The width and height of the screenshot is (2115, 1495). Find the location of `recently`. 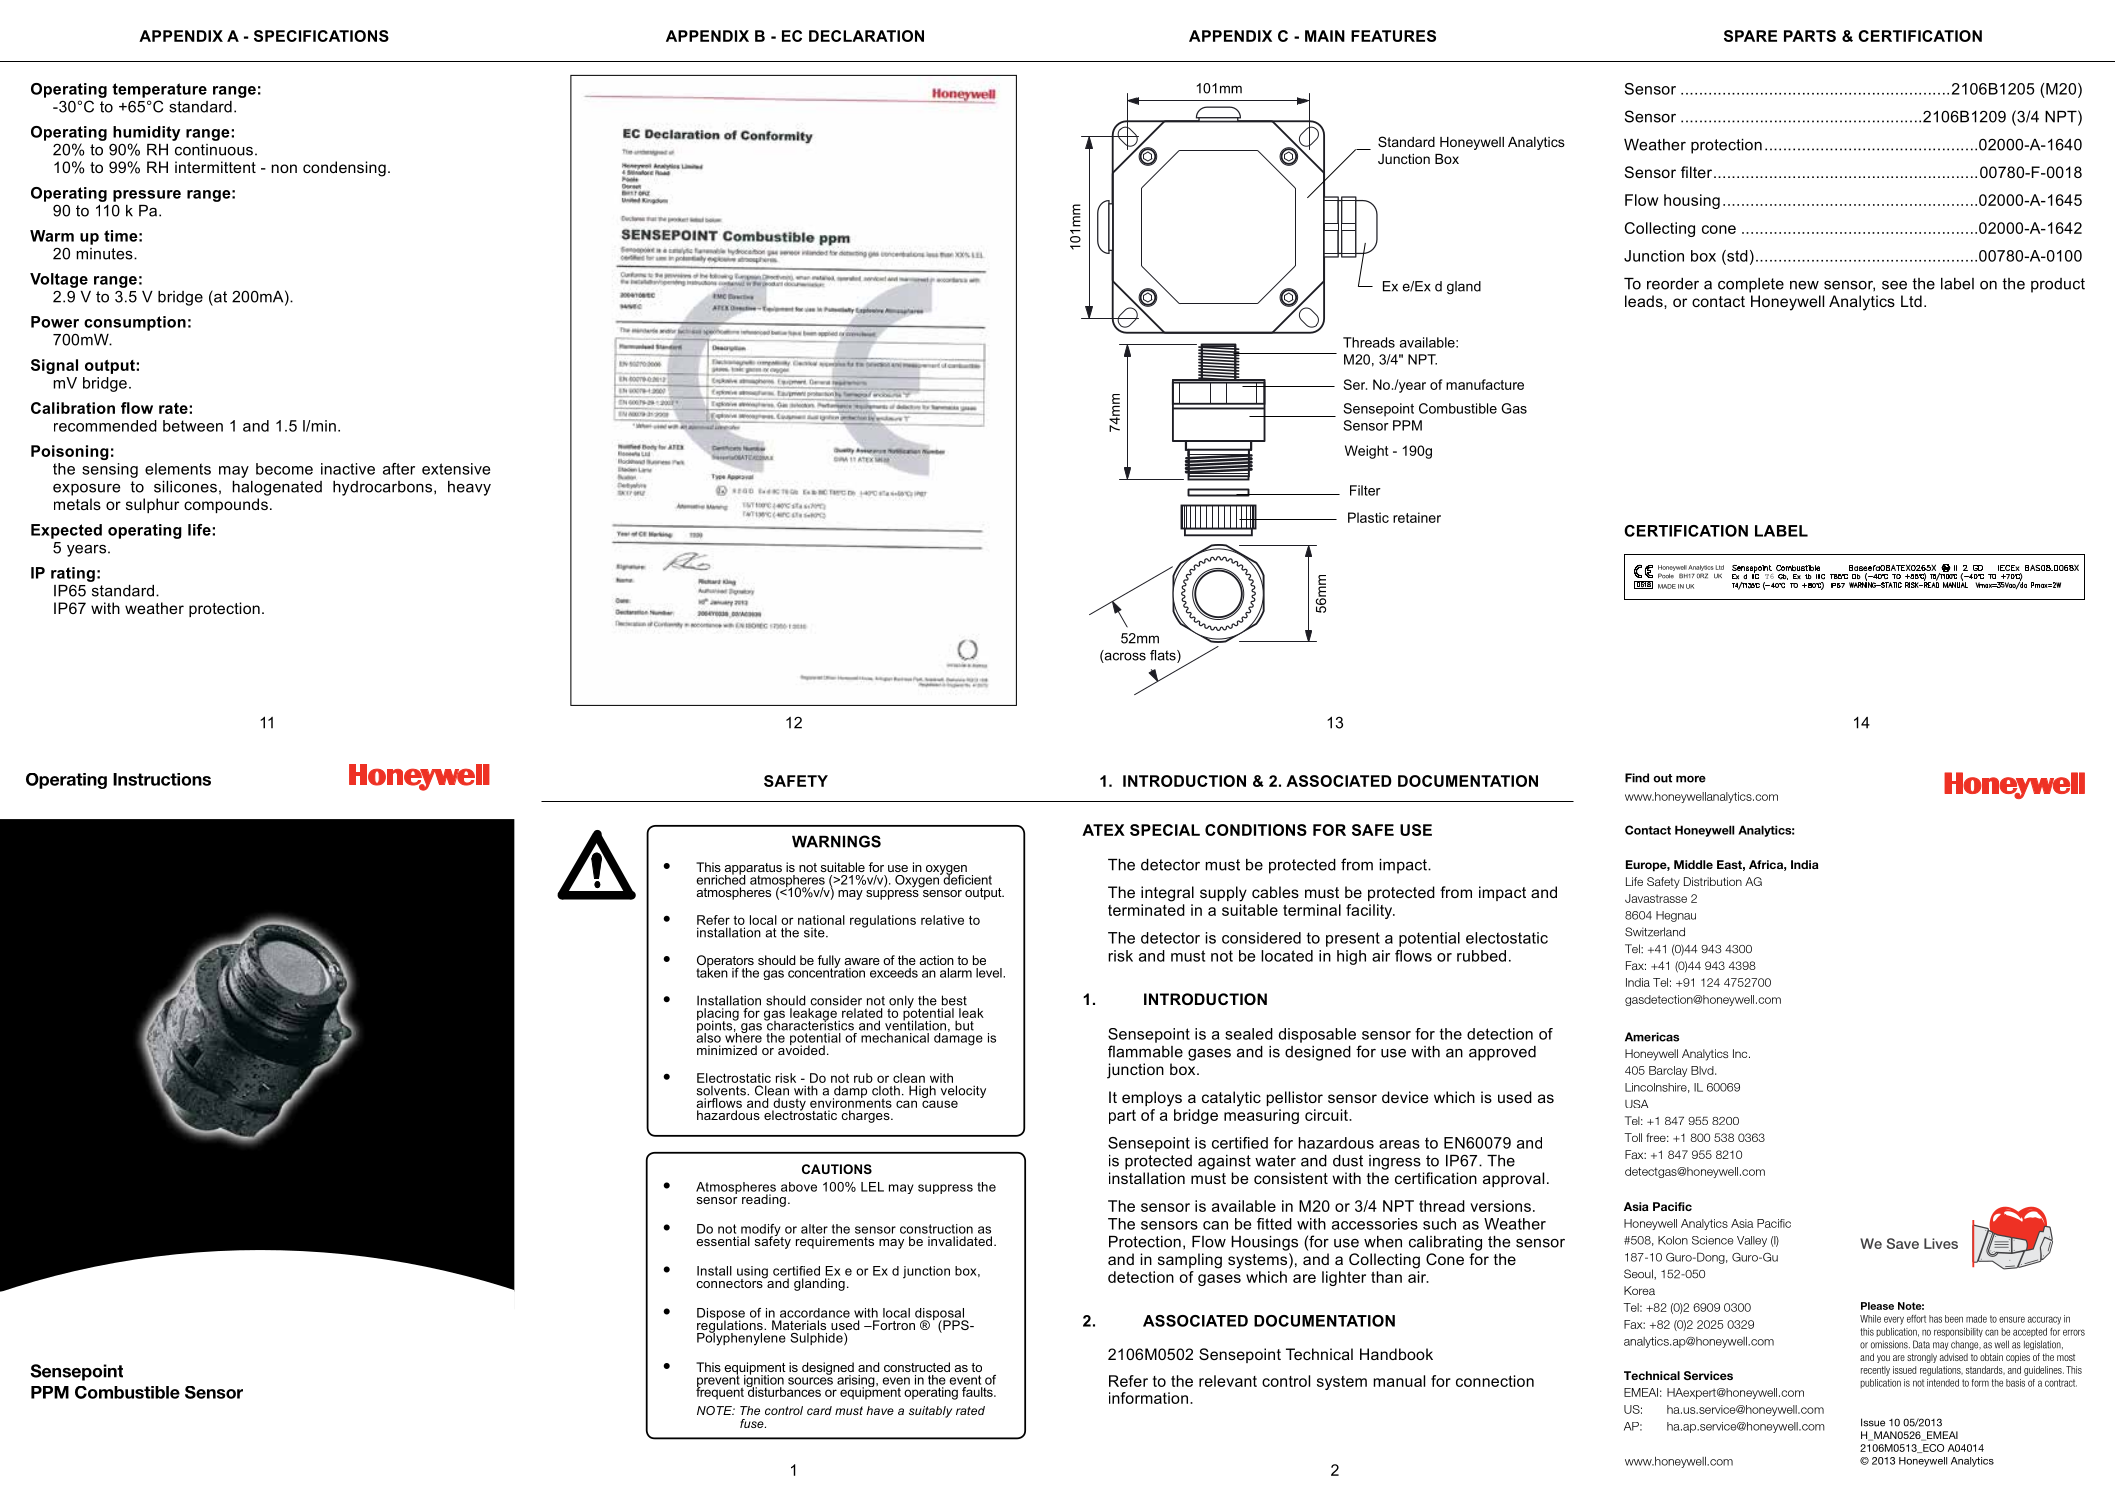

recently is located at coordinates (1875, 1371).
